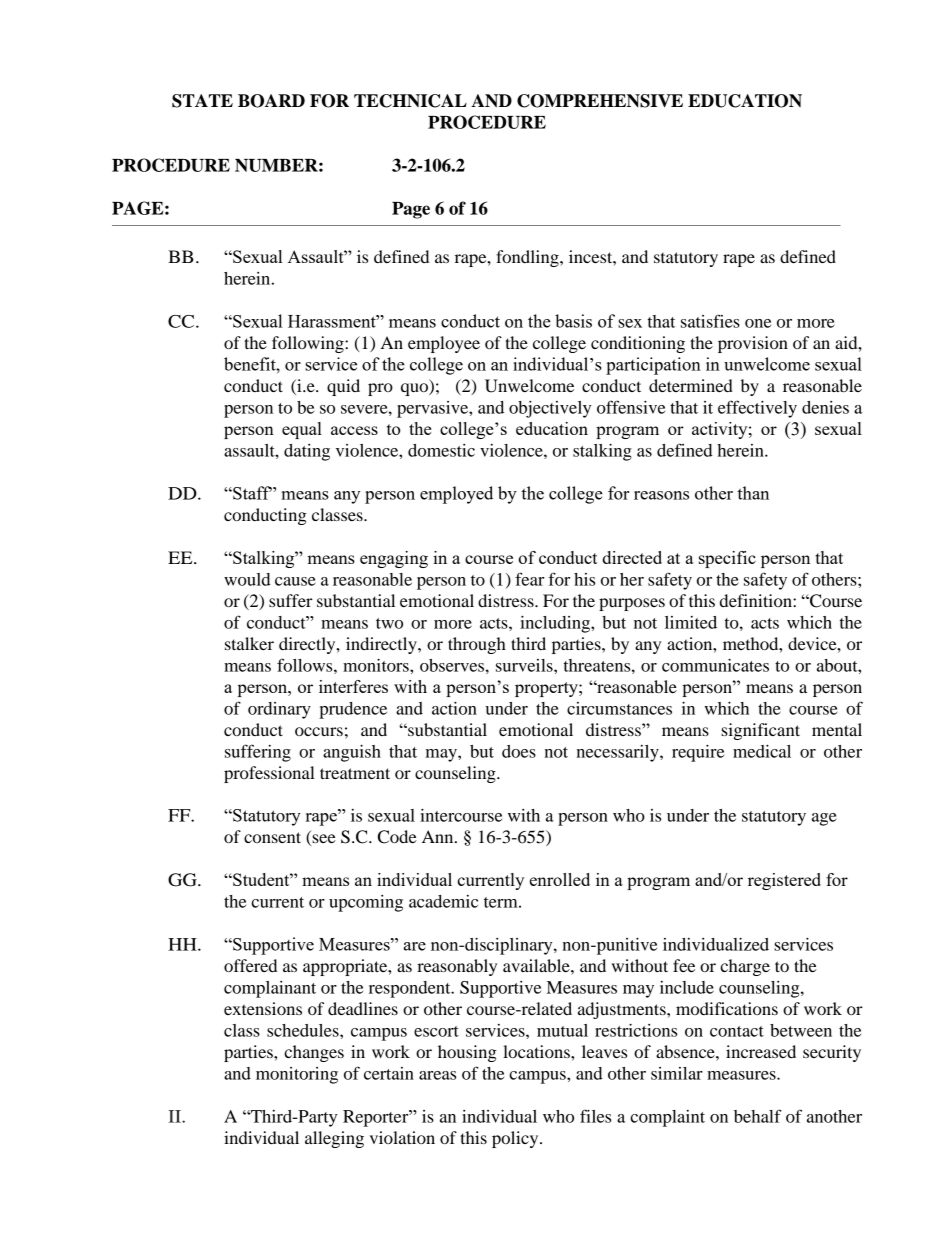 This document has width=952, height=1233. What do you see at coordinates (784, 881) in the document?
I see `registered` at bounding box center [784, 881].
